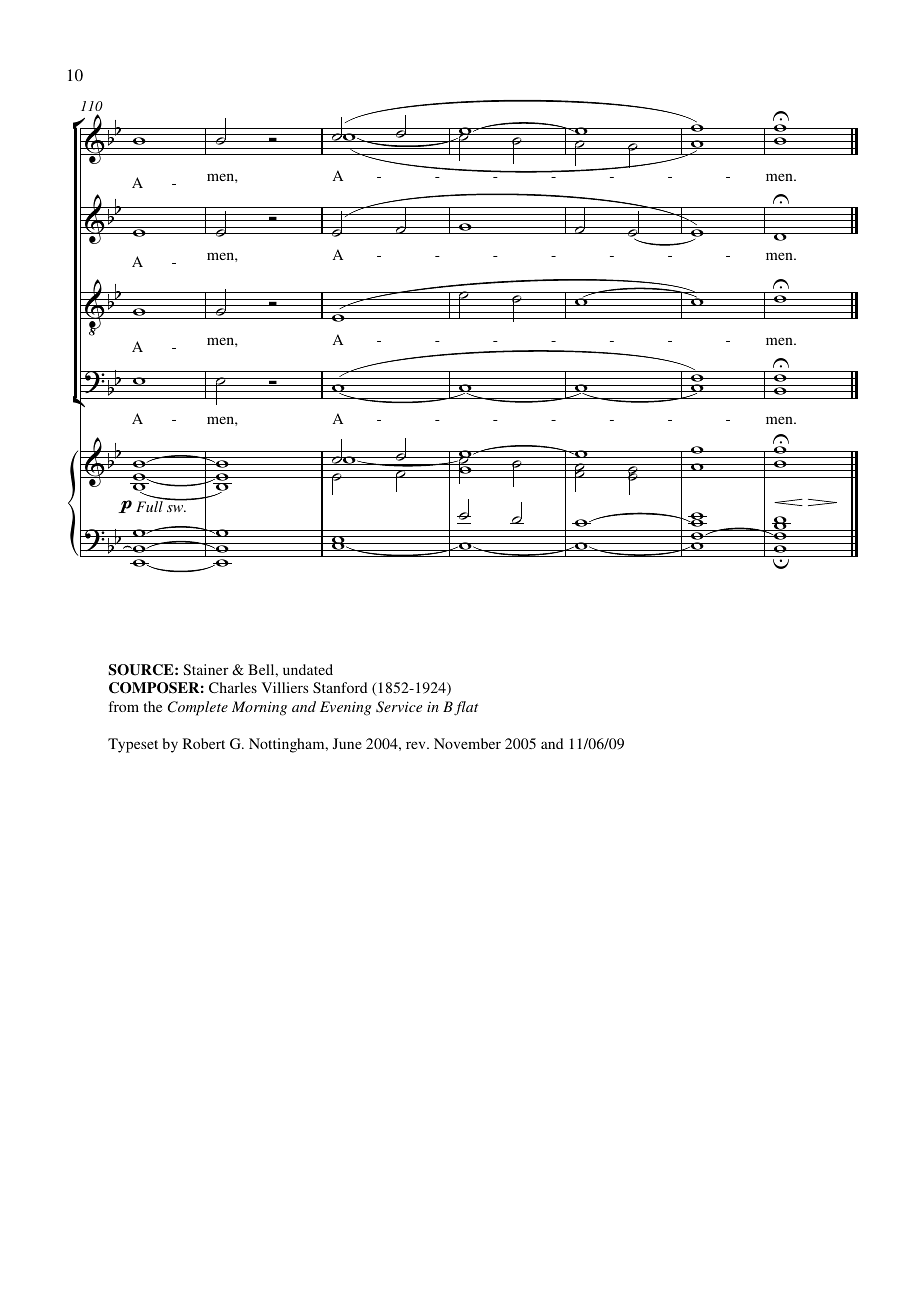 Image resolution: width=924 pixels, height=1308 pixels. I want to click on June, so click(347, 743).
